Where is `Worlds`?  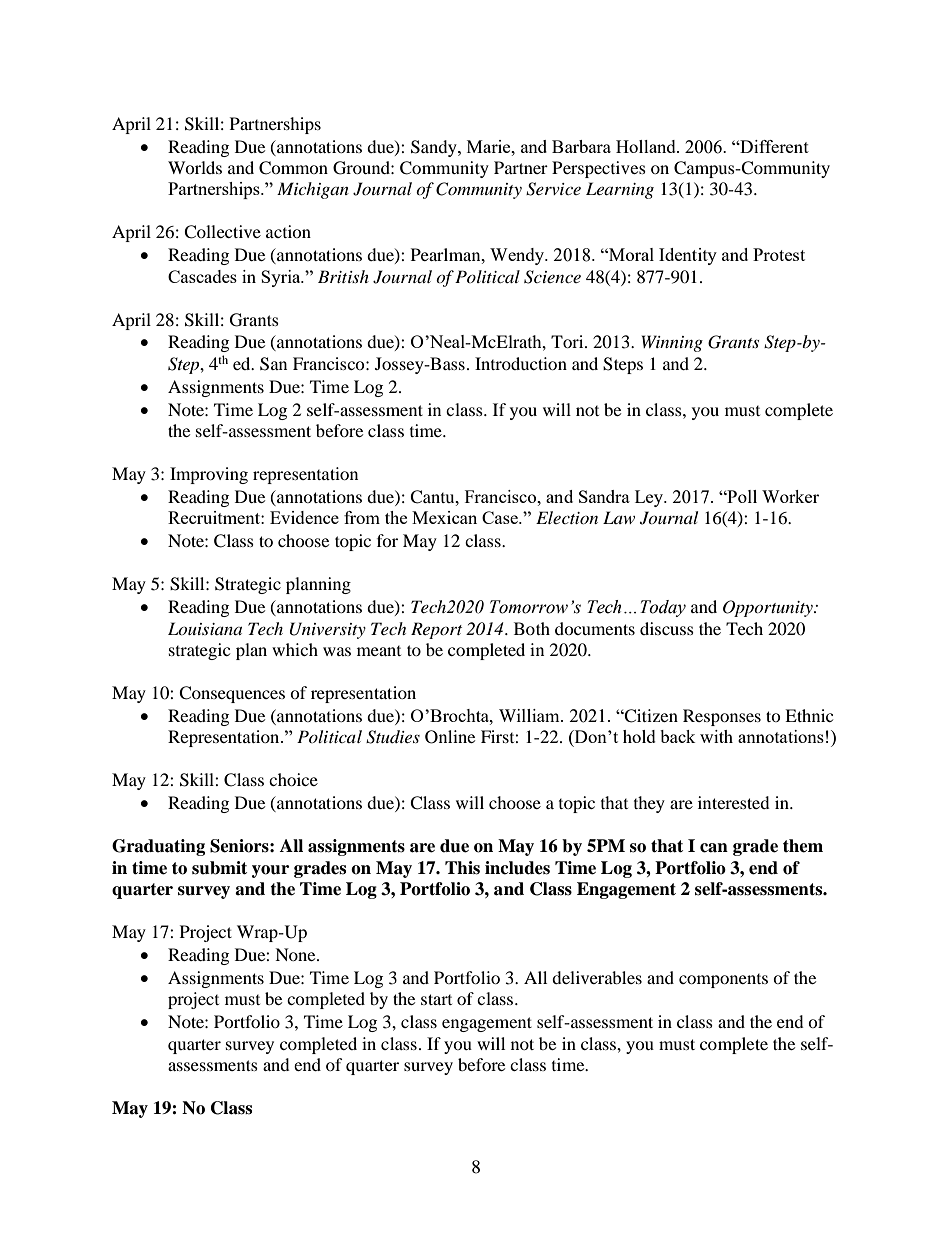
Worlds is located at coordinates (195, 167).
